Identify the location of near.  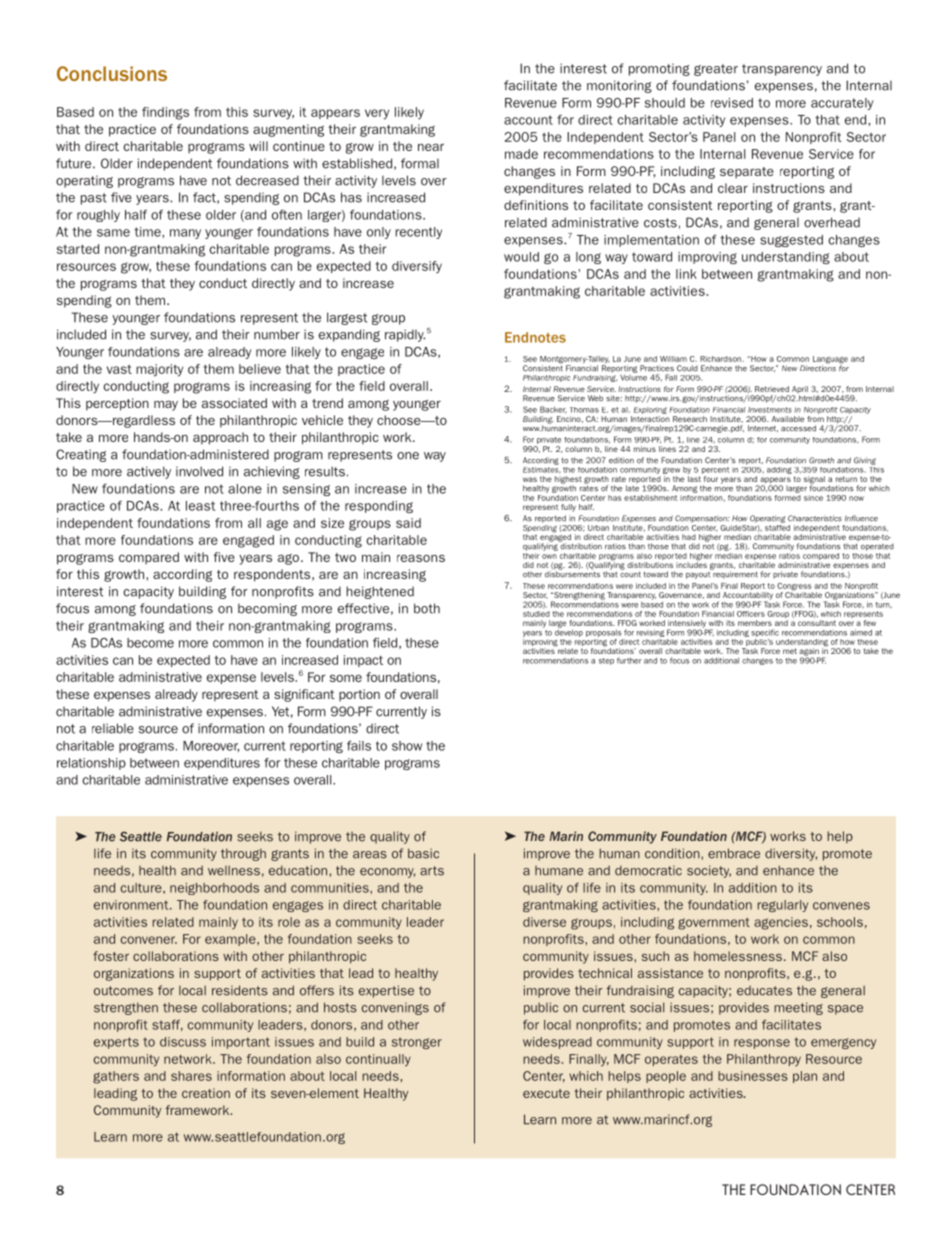
(431, 147).
